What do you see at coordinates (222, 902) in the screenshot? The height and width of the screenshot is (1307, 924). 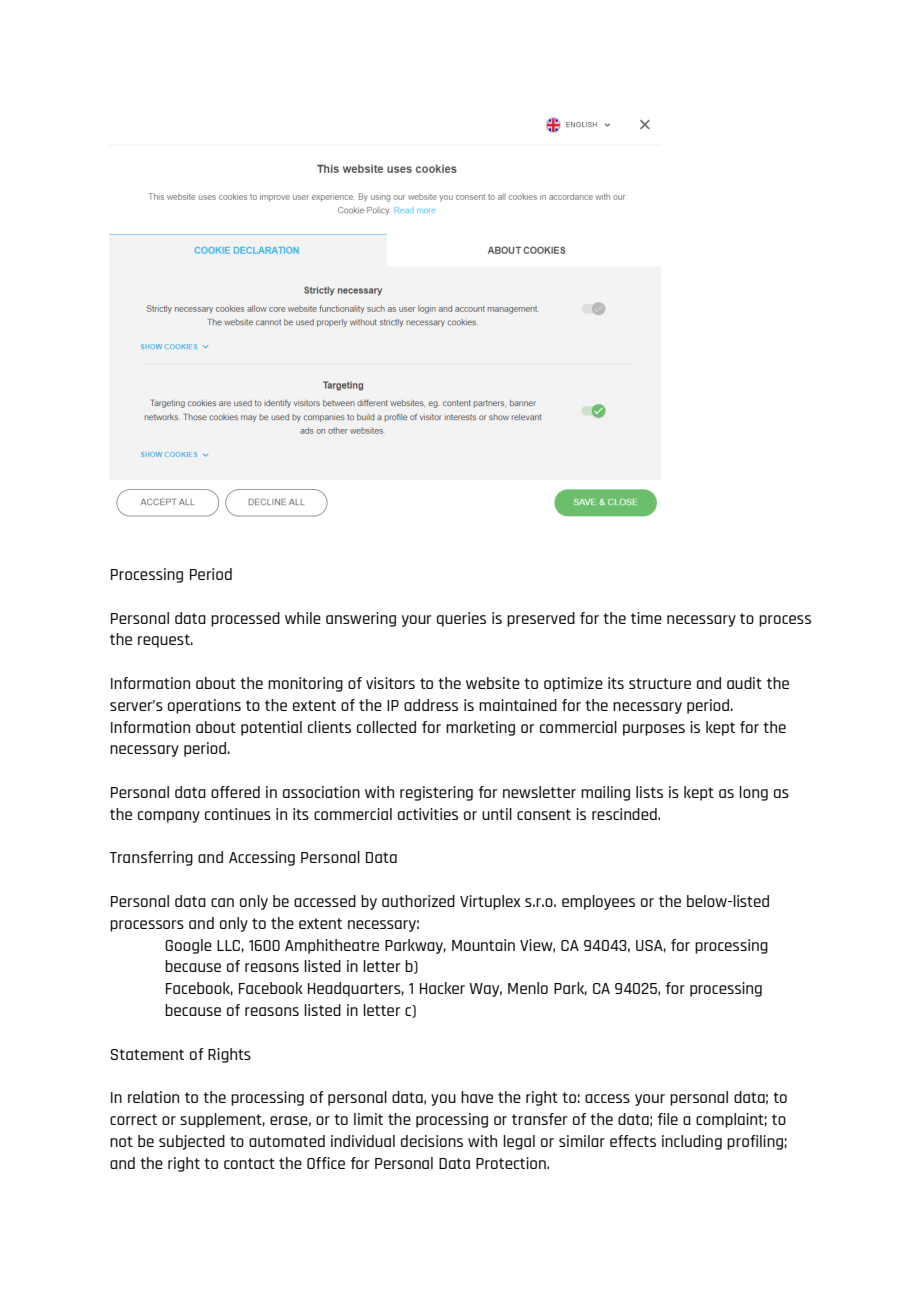 I see `can` at bounding box center [222, 902].
